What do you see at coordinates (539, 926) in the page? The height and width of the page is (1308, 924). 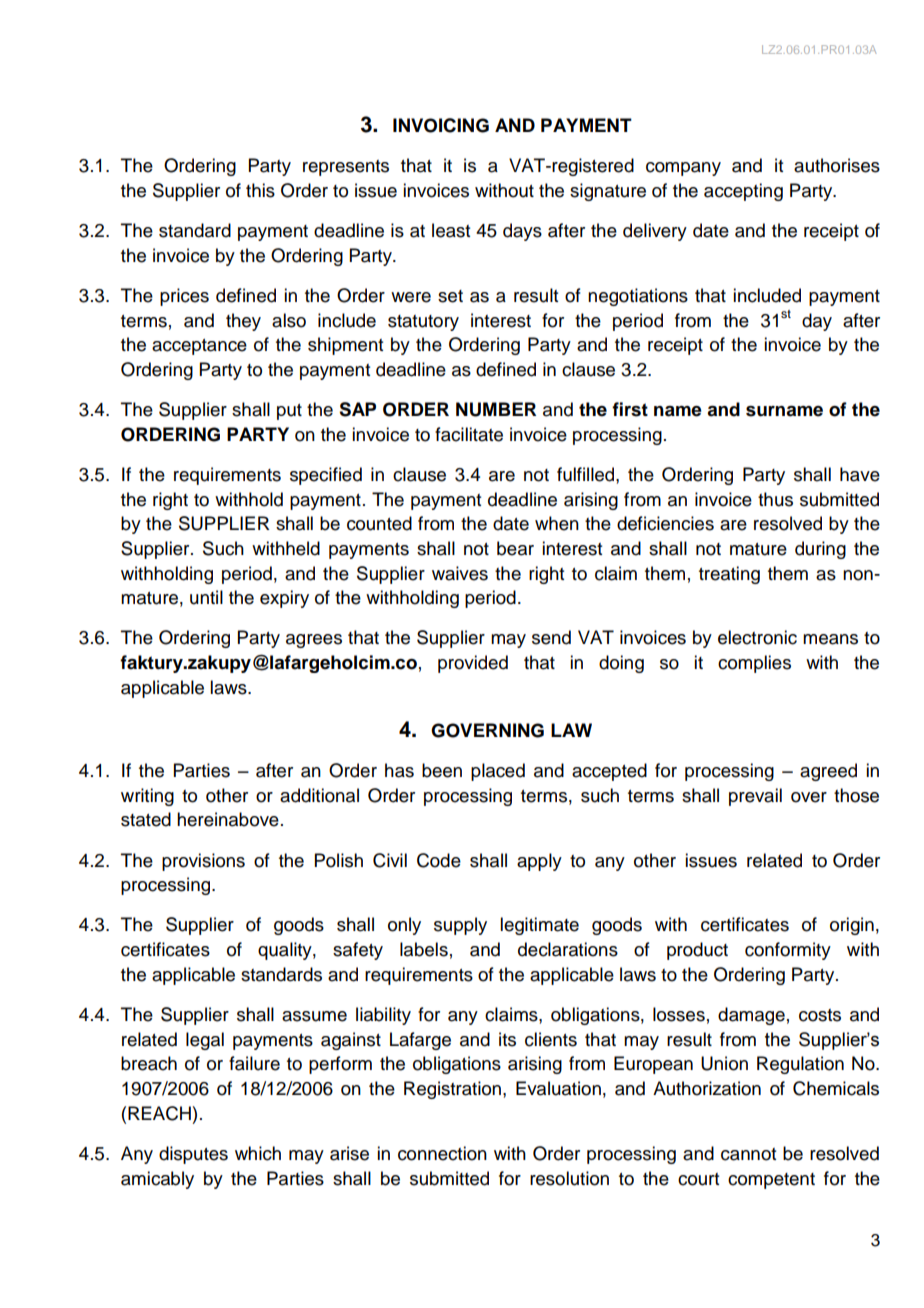 I see `legitimate` at bounding box center [539, 926].
